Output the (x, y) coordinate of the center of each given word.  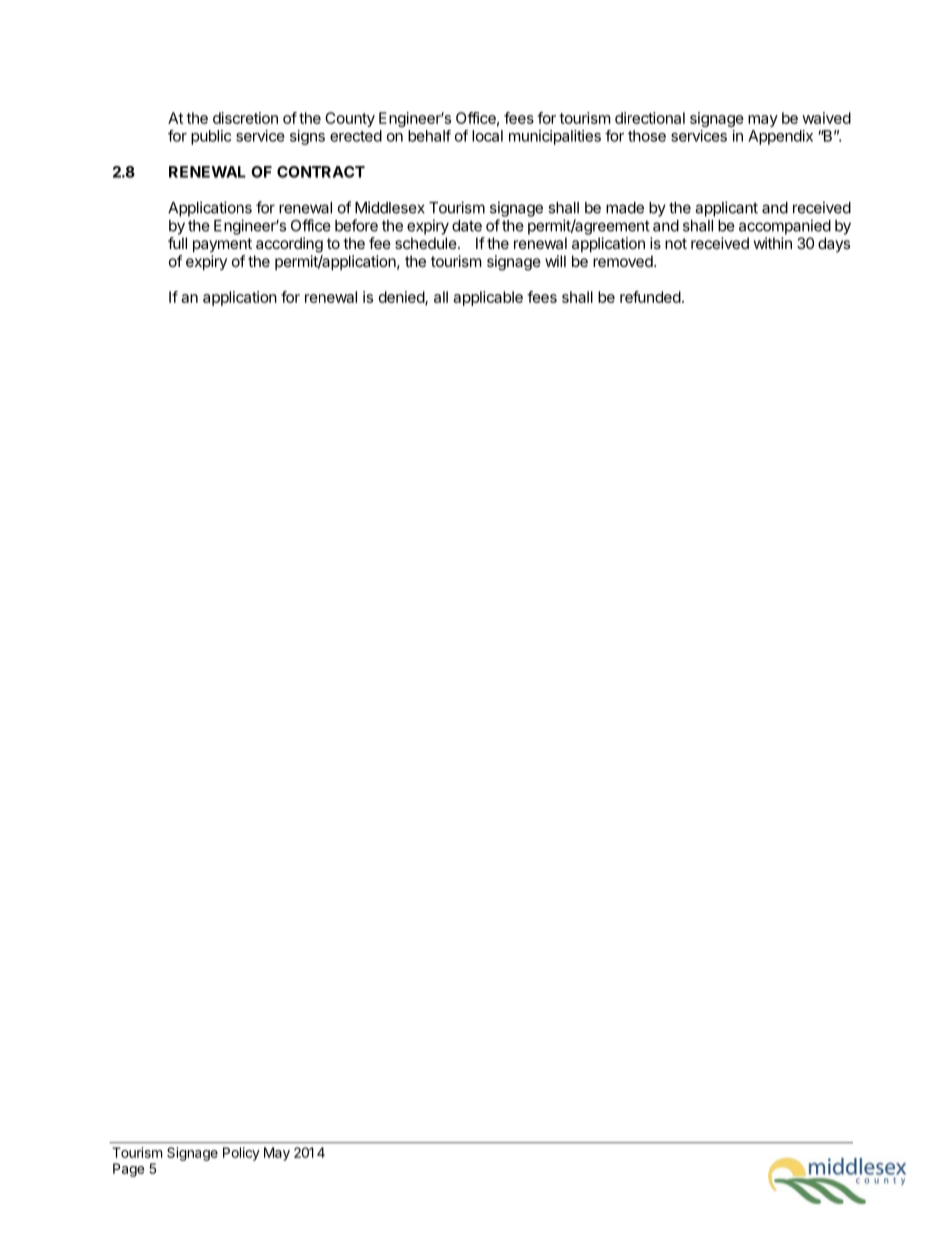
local (487, 136)
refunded (650, 297)
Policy (241, 1154)
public (211, 137)
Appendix (780, 137)
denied (402, 298)
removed (624, 261)
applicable (488, 298)
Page (128, 1170)
